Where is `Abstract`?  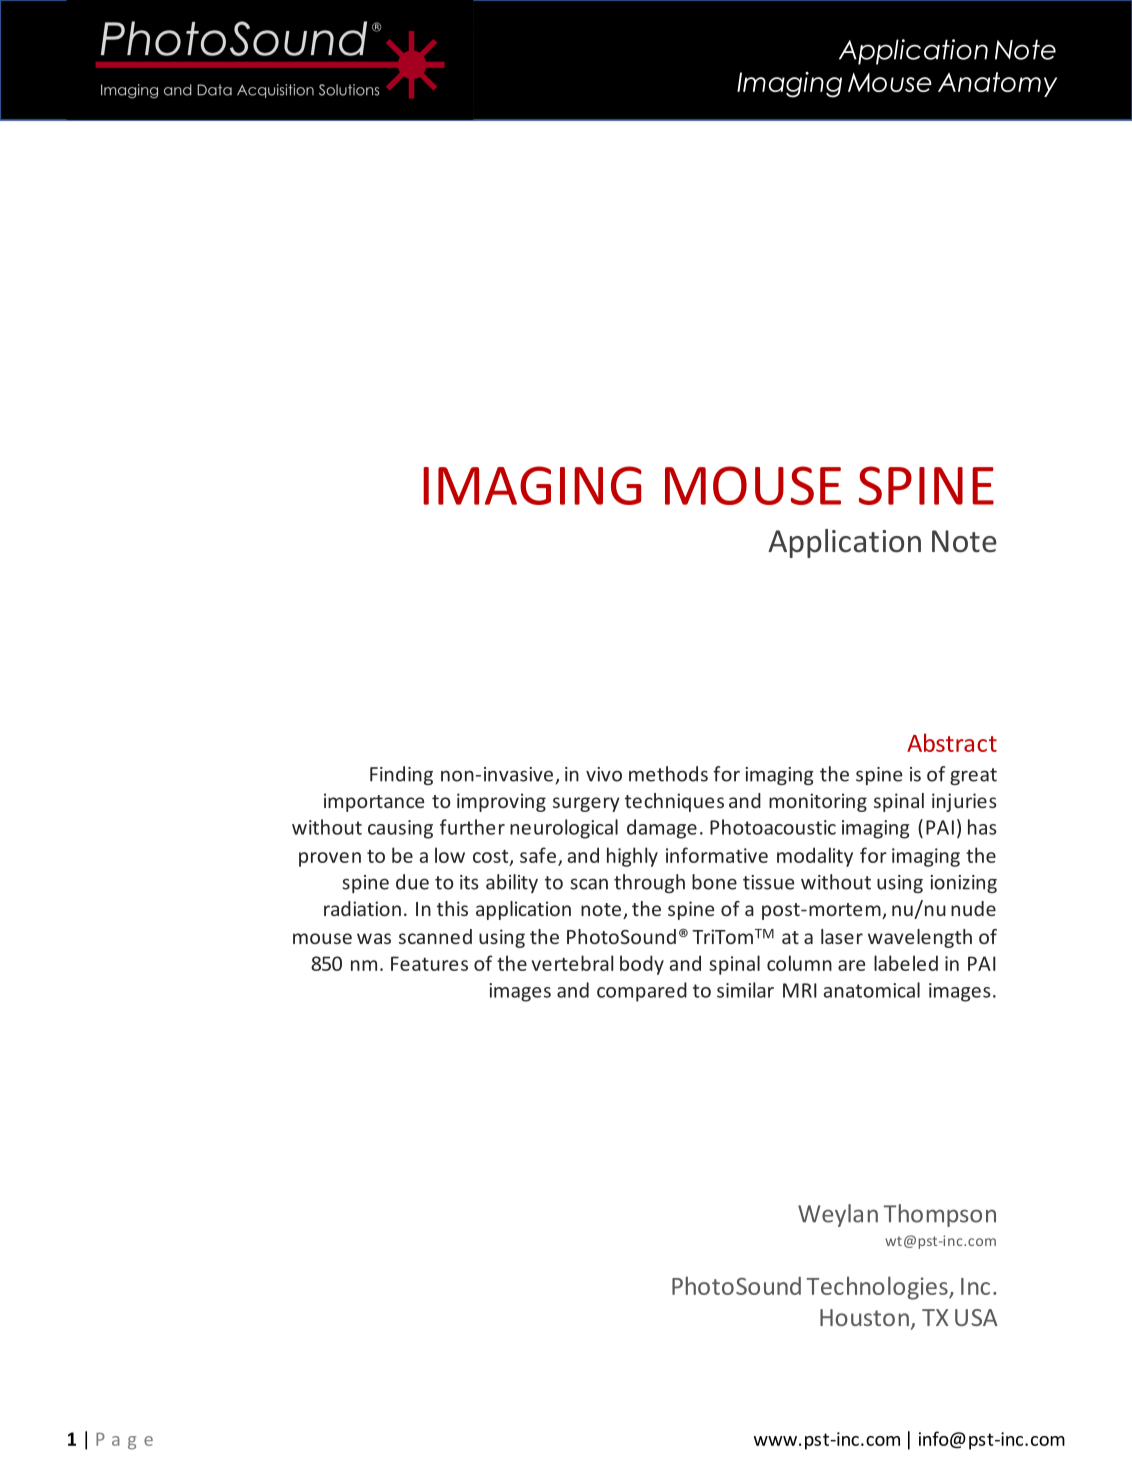
Abstract is located at coordinates (952, 742).
